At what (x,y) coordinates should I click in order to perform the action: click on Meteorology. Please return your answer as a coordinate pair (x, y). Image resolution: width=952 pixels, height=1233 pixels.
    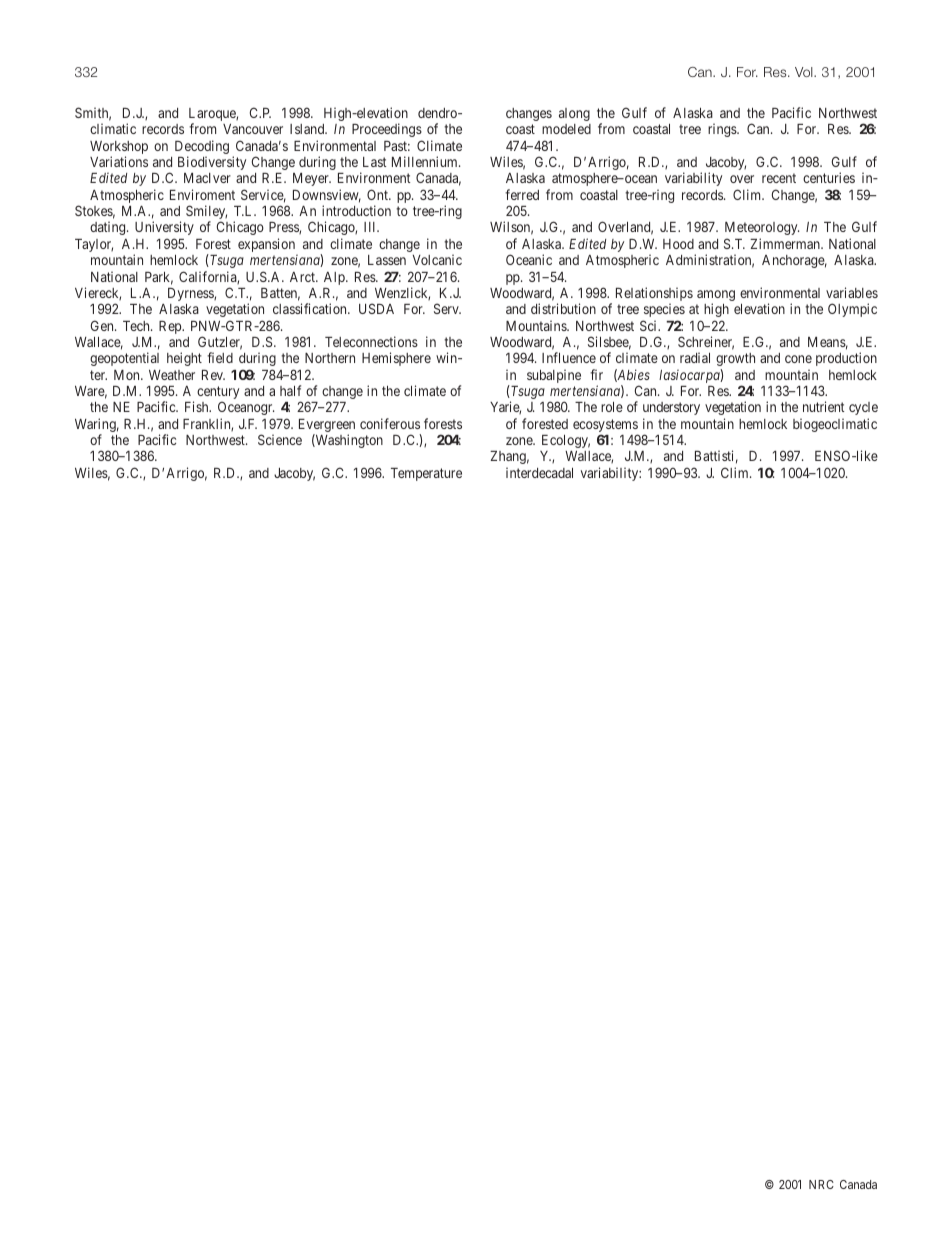
    Looking at the image, I should click on (762, 228).
